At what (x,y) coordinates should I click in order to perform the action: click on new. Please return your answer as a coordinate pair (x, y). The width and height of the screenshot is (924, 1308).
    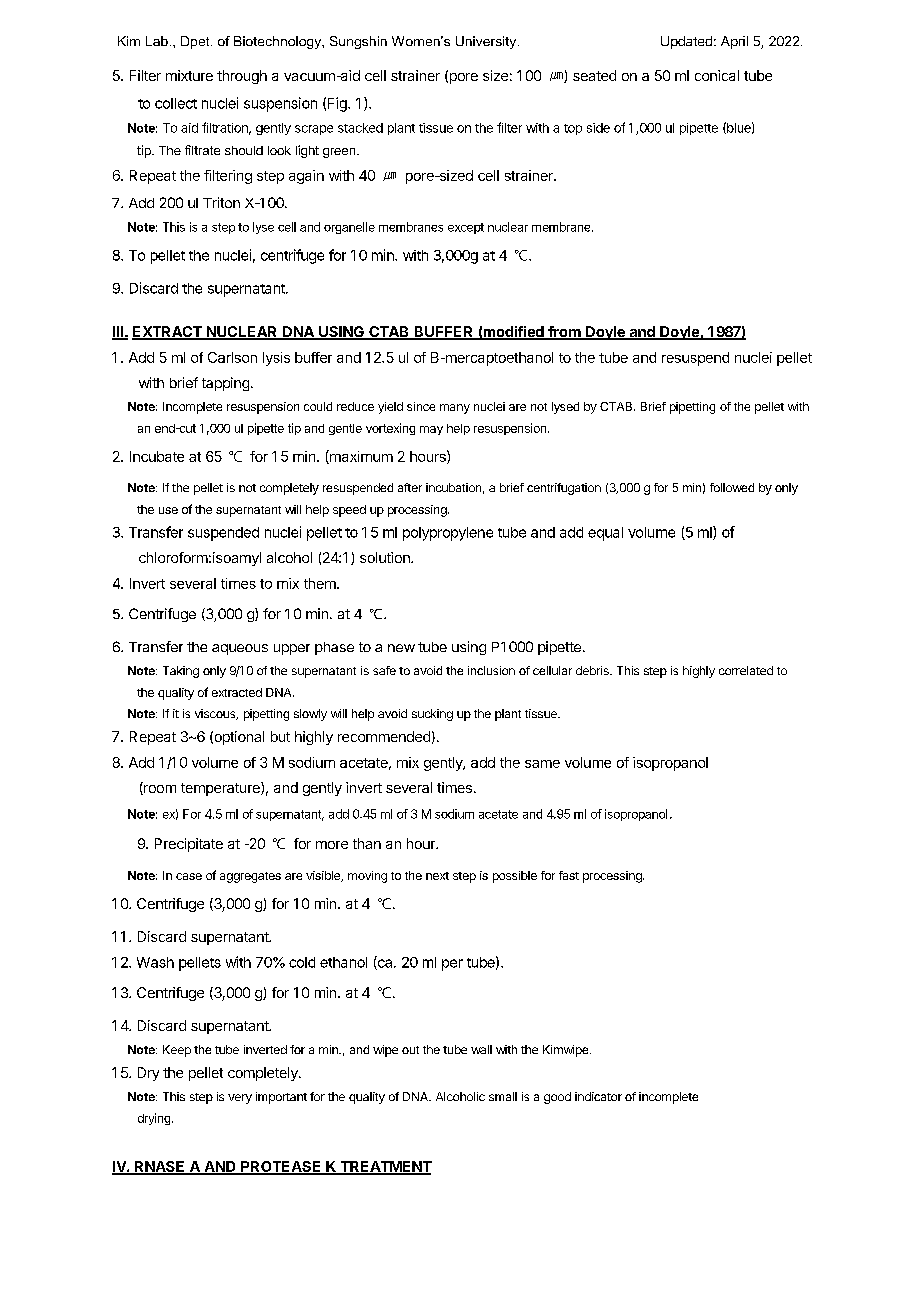
    Looking at the image, I should click on (401, 648).
